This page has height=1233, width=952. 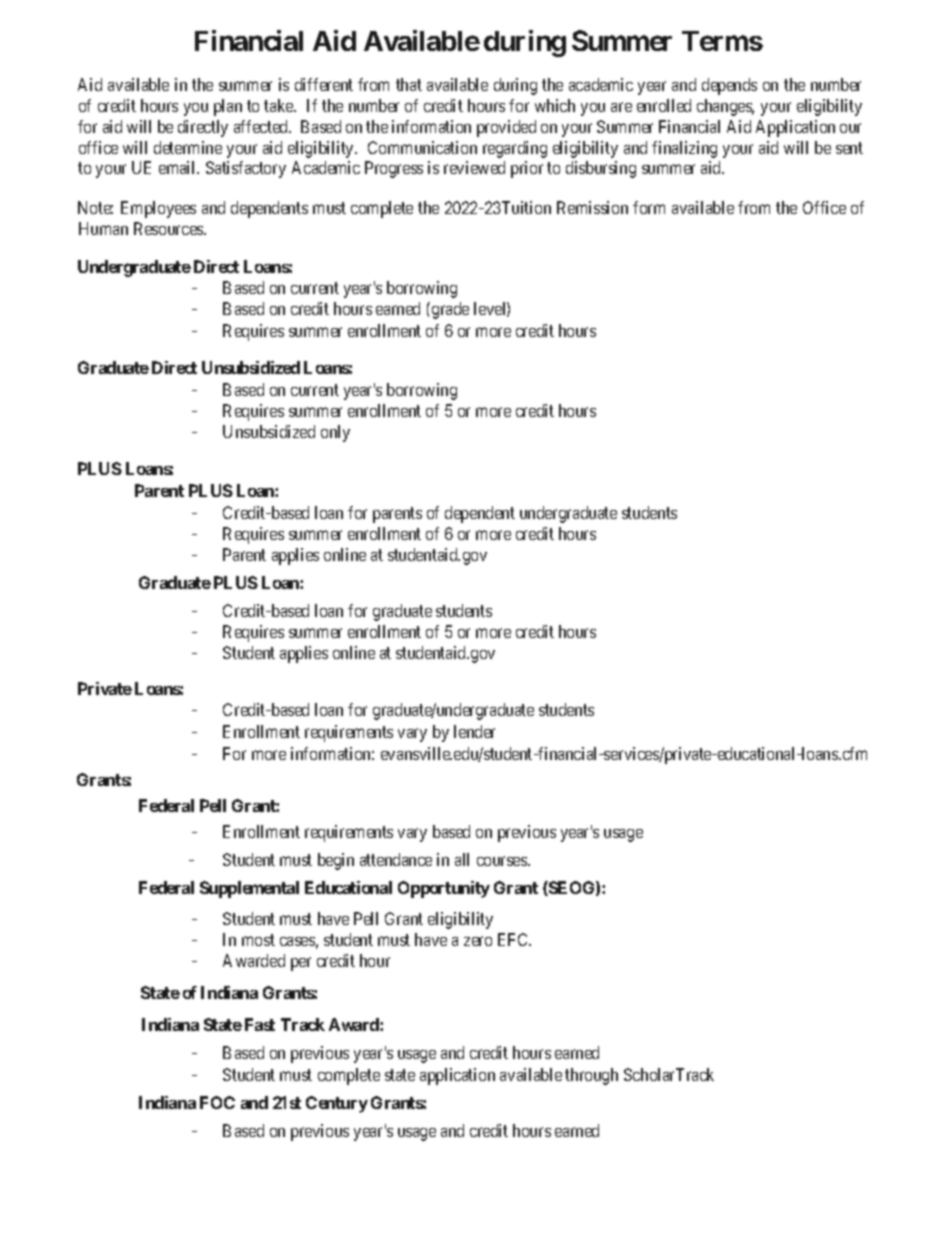 What do you see at coordinates (591, 1076) in the page?
I see `through` at bounding box center [591, 1076].
